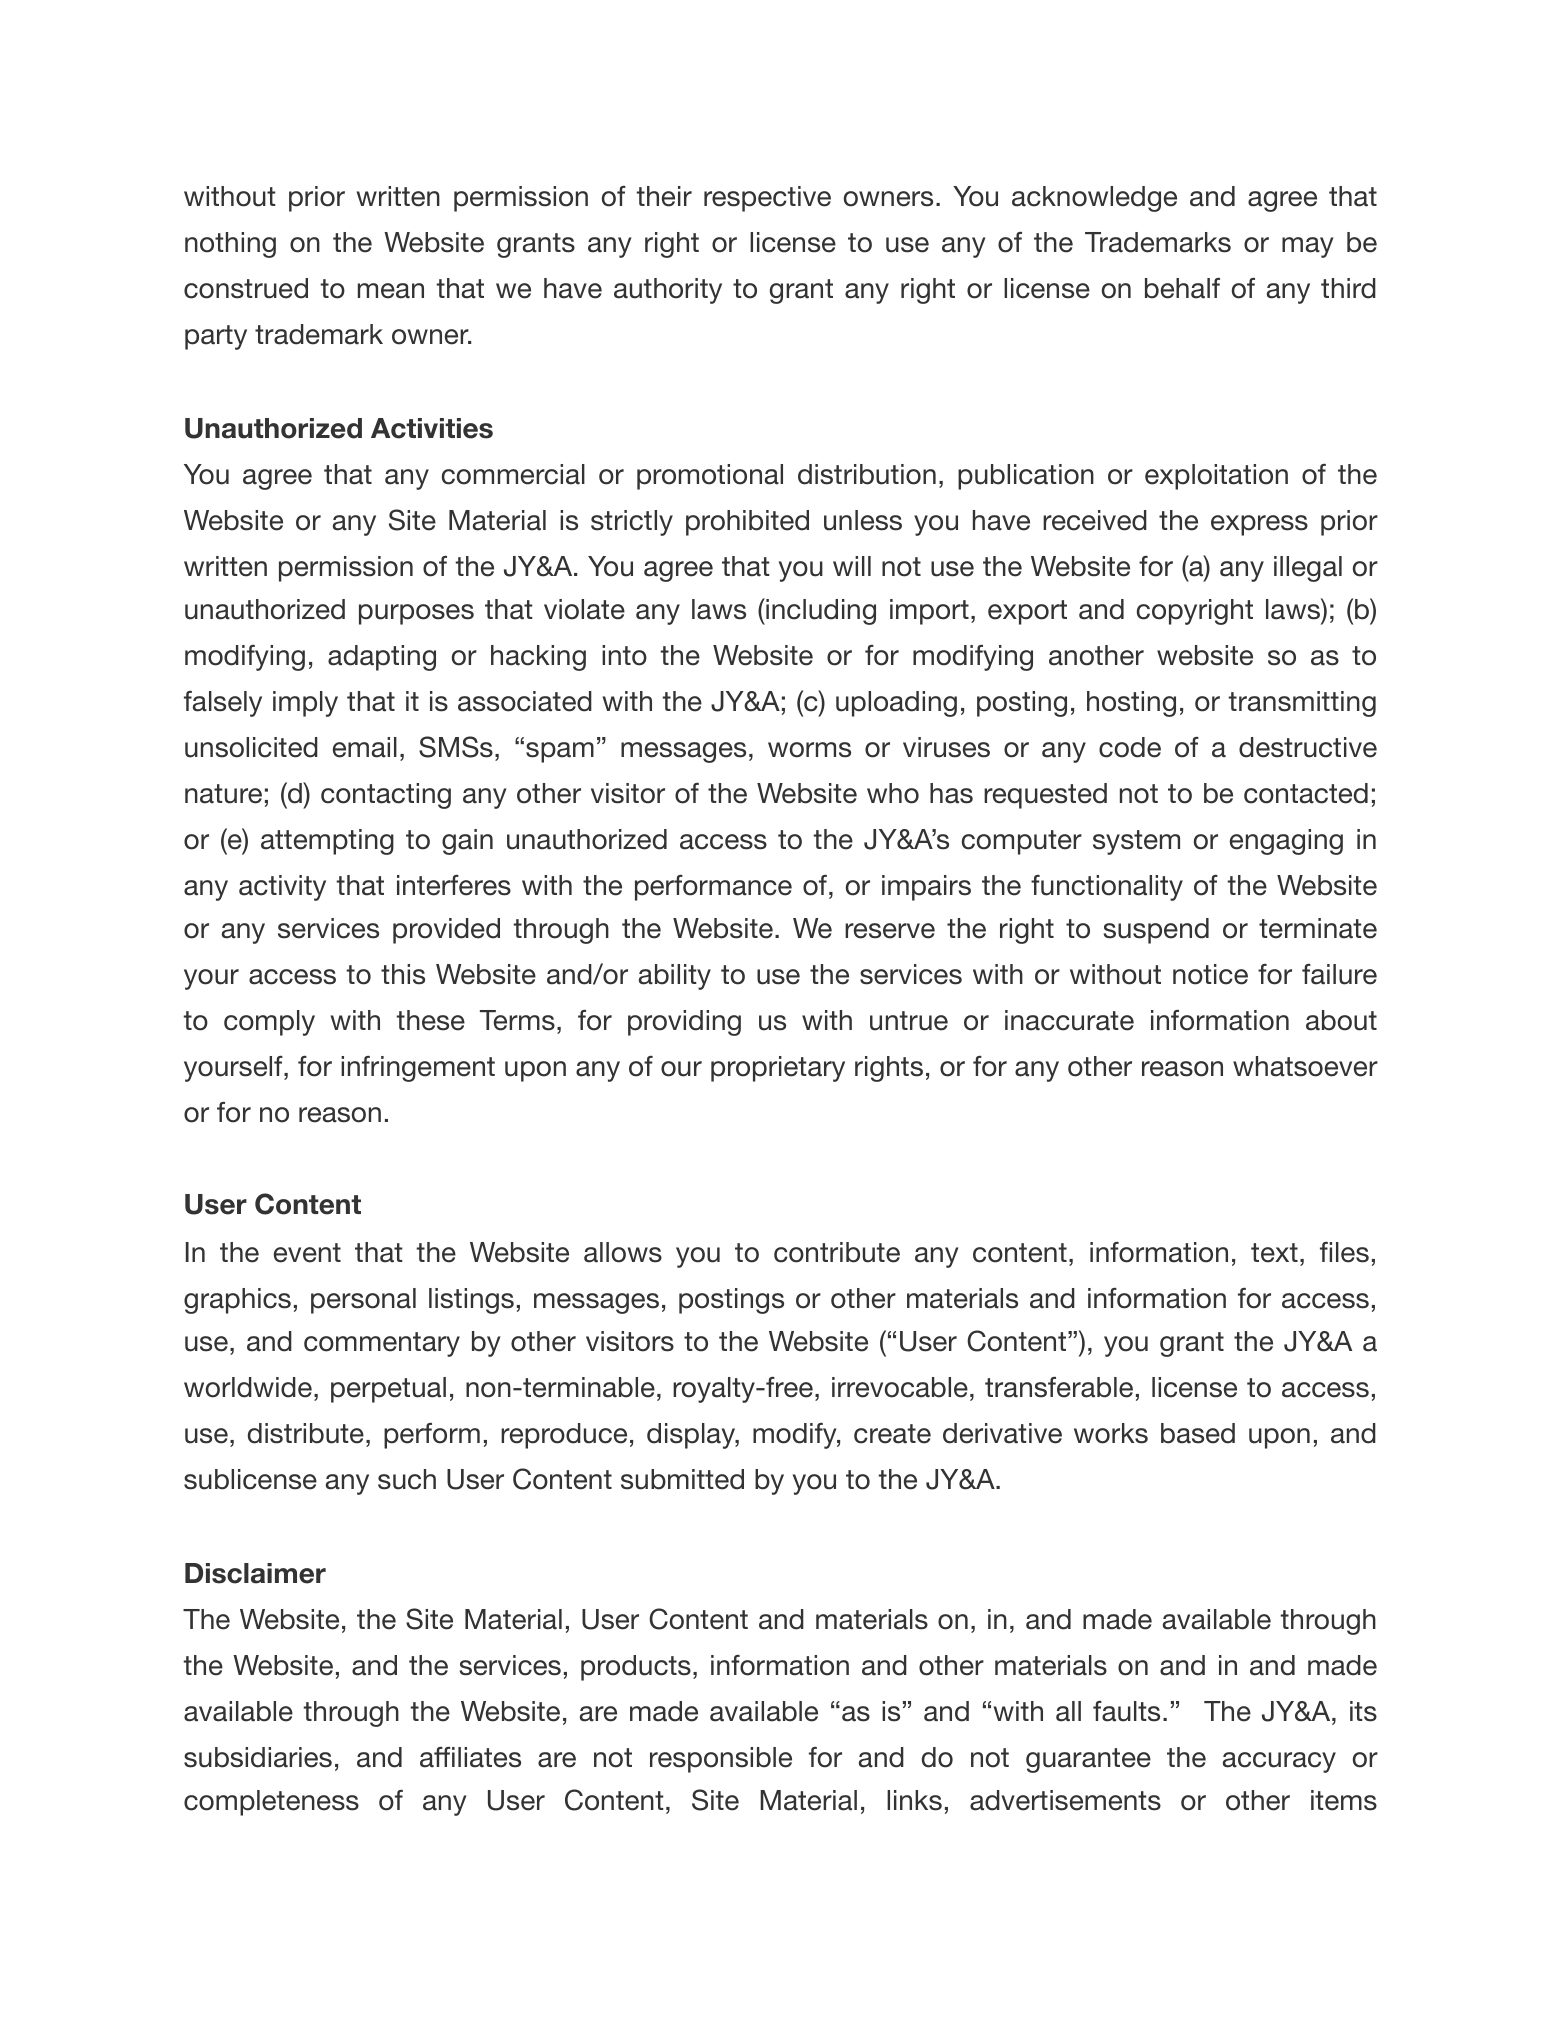  I want to click on contribute, so click(837, 1252).
